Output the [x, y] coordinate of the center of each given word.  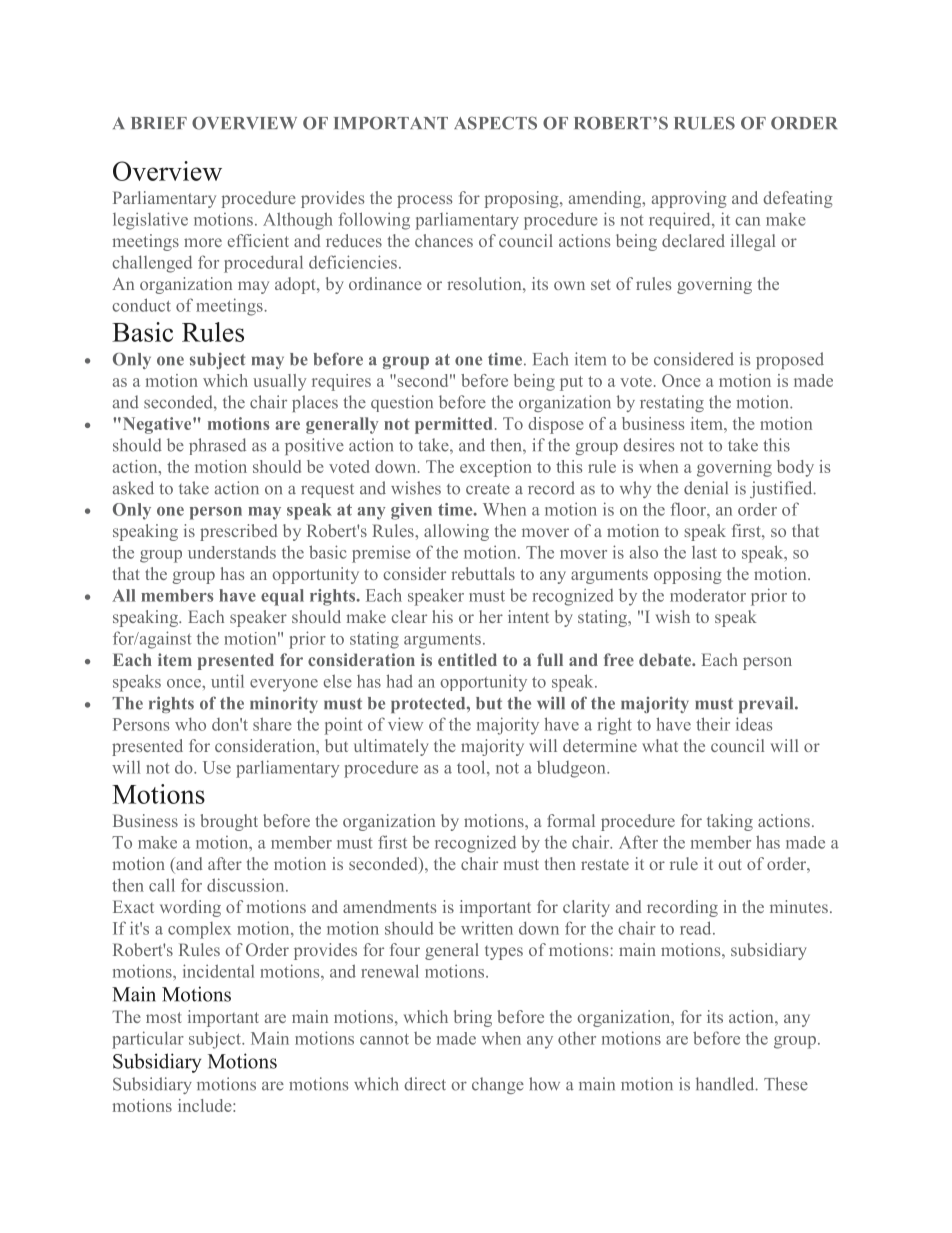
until [227, 681]
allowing [456, 532]
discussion [247, 885]
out [729, 864]
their [713, 724]
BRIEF [159, 123]
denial [706, 488]
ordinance [385, 283]
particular [148, 1040]
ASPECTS [495, 123]
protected [429, 705]
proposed [790, 360]
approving [689, 199]
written [487, 928]
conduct [141, 305]
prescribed [239, 532]
